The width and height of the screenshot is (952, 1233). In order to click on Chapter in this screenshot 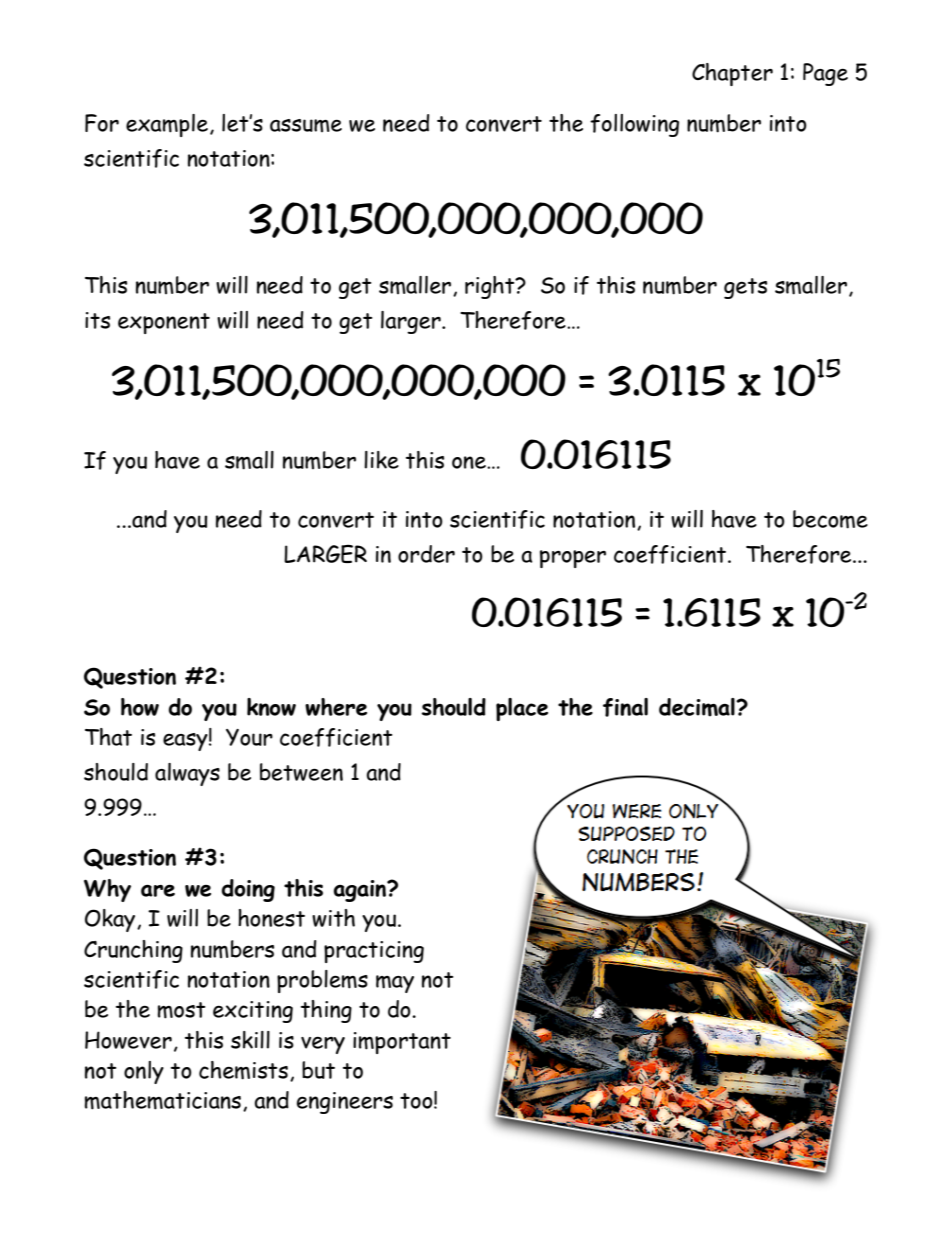, I will do `click(732, 74)`.
